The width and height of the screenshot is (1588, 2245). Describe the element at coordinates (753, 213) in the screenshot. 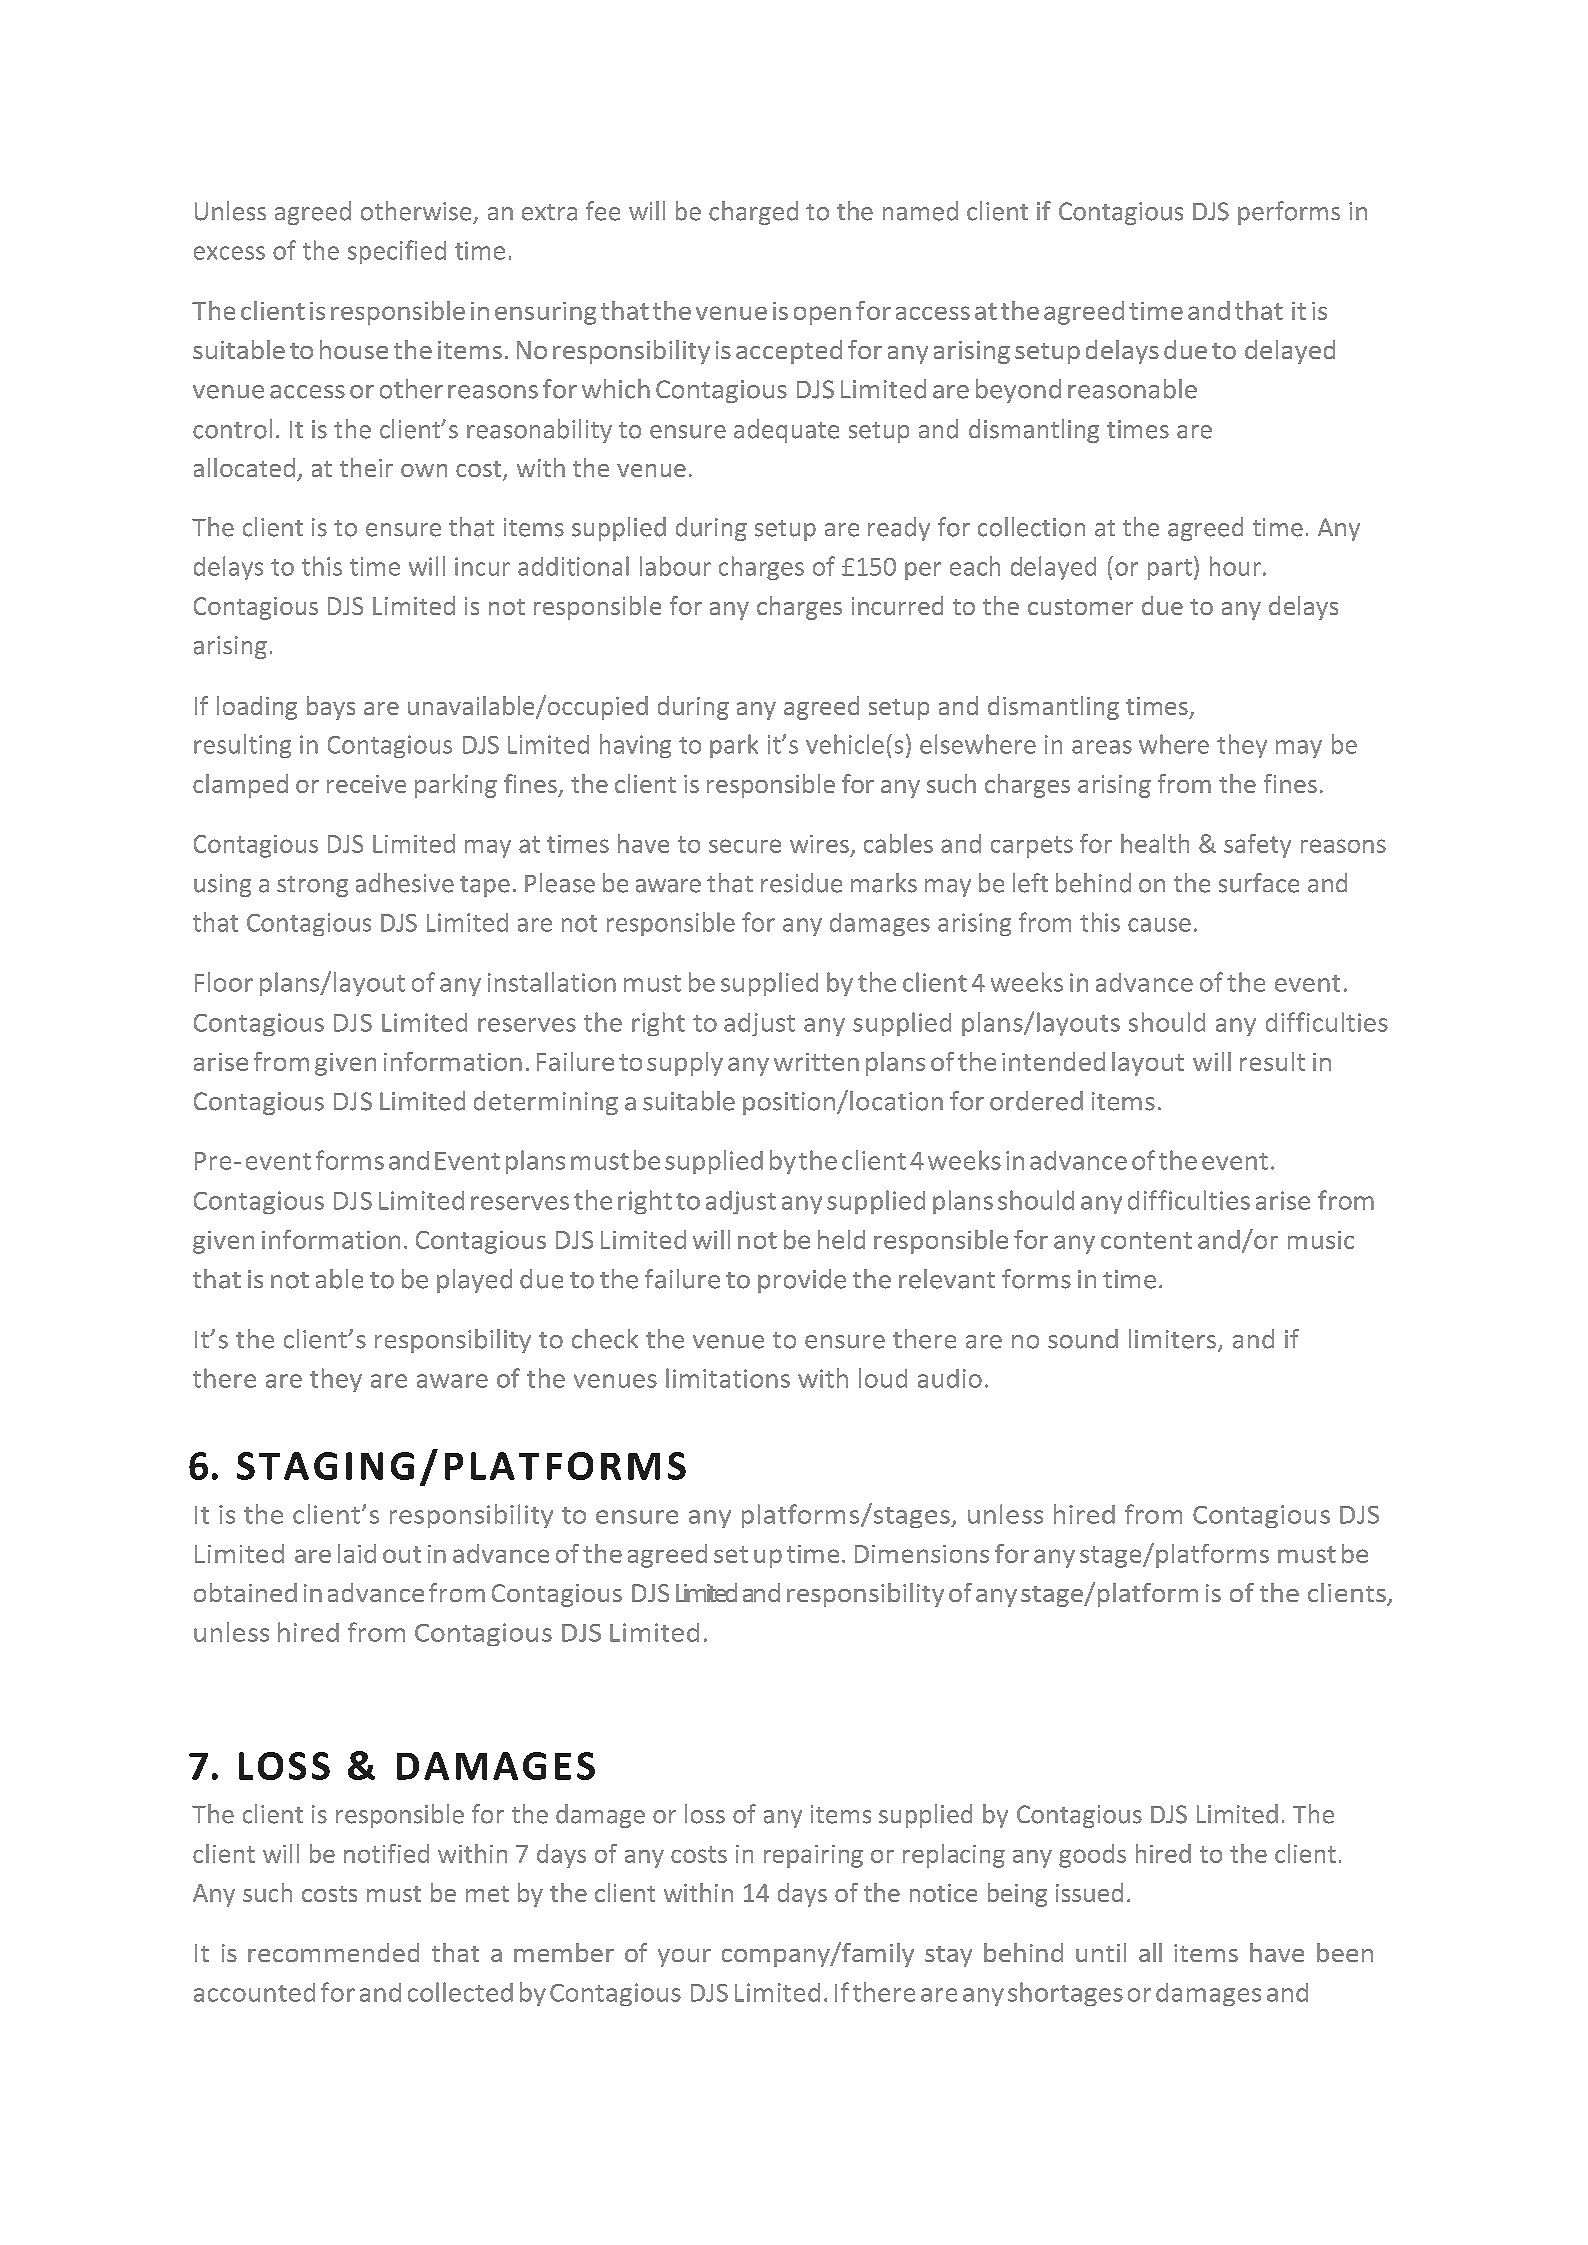

I see `charged` at that location.
